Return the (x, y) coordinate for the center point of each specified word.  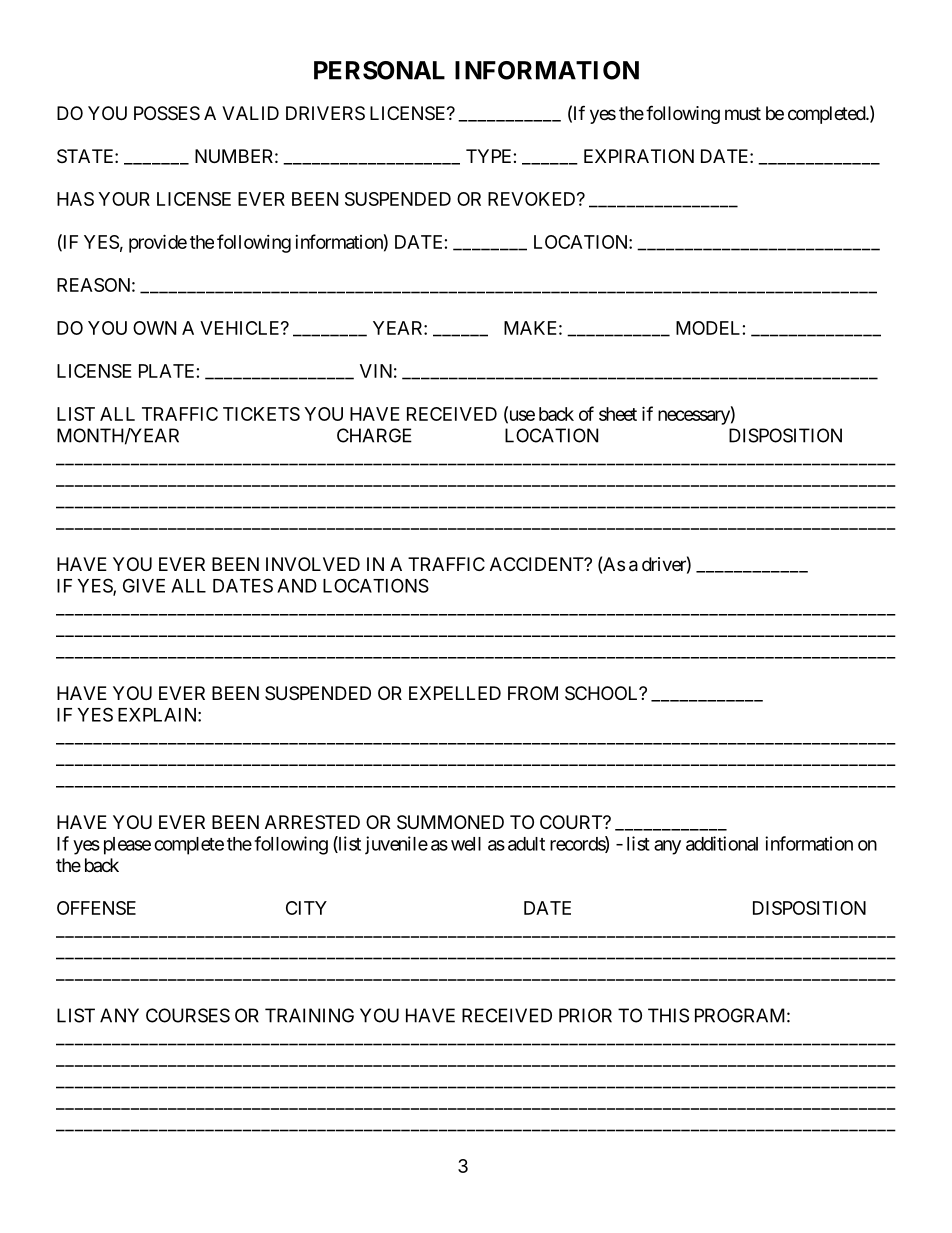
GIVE (144, 585)
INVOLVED (313, 564)
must (743, 113)
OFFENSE (96, 908)
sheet (618, 414)
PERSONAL (379, 70)
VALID (250, 113)
